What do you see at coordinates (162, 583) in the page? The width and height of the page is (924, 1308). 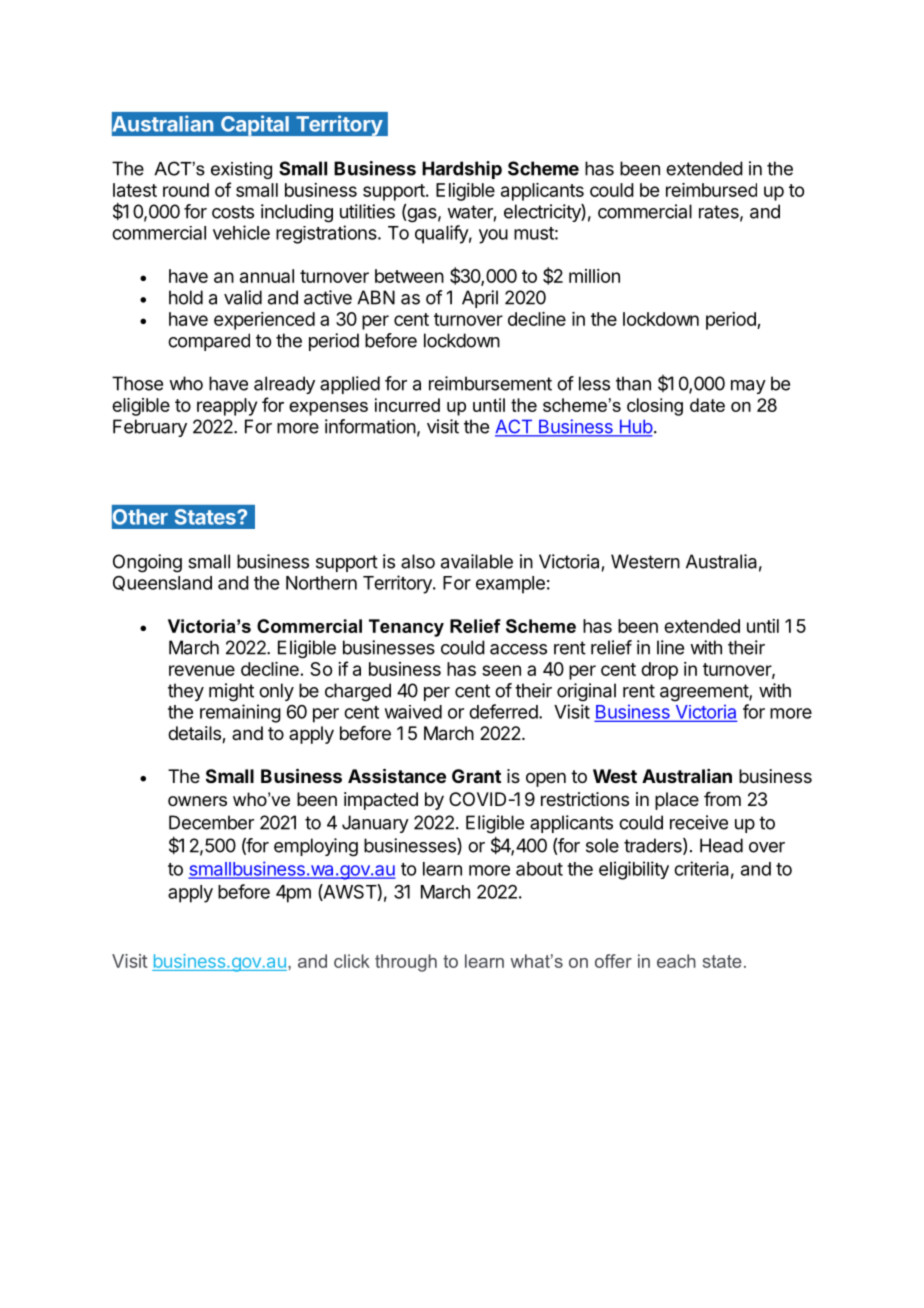 I see `Queensland` at bounding box center [162, 583].
